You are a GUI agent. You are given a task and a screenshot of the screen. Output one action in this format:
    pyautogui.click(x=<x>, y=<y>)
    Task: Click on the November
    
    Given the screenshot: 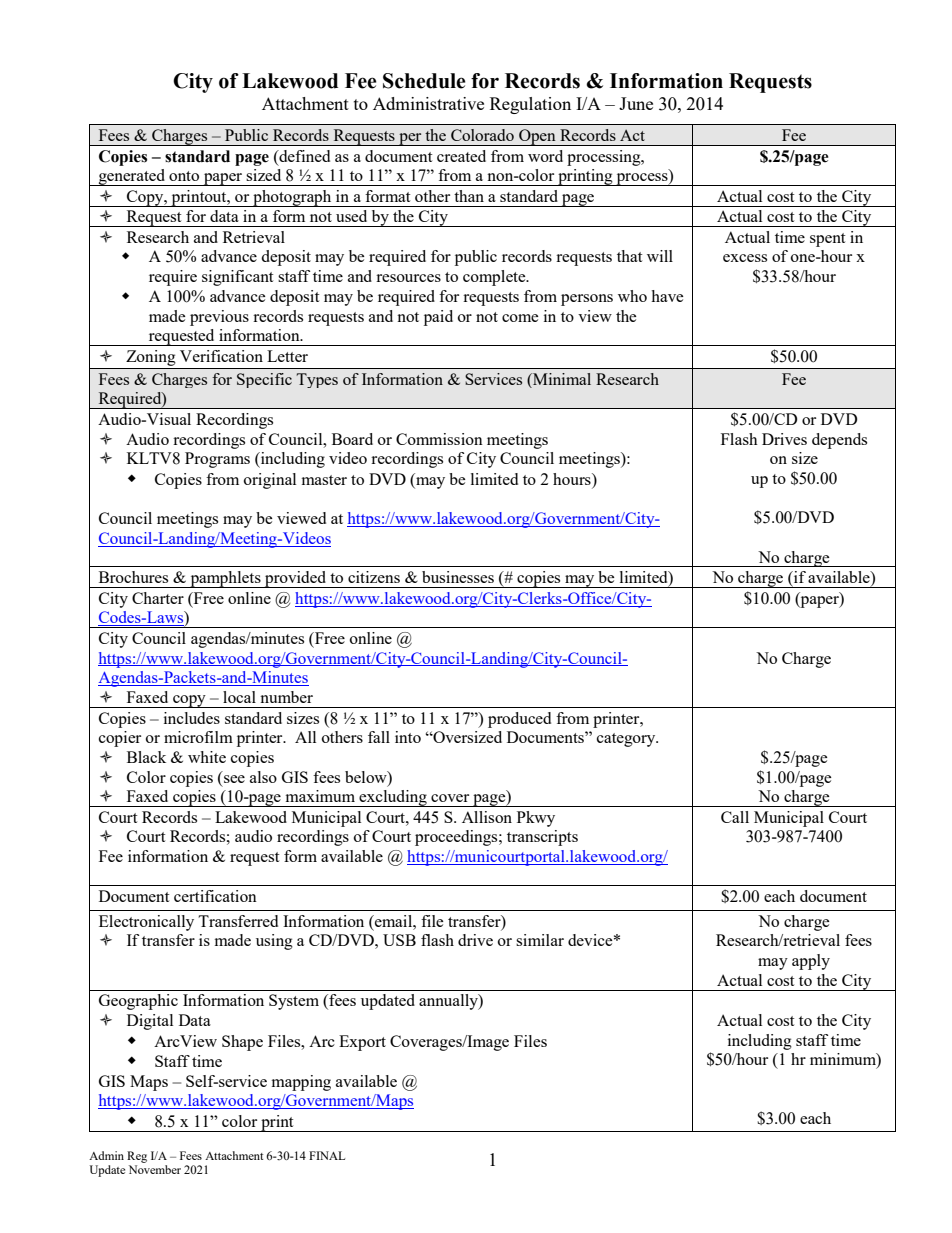 What is the action you would take?
    pyautogui.click(x=155, y=1169)
